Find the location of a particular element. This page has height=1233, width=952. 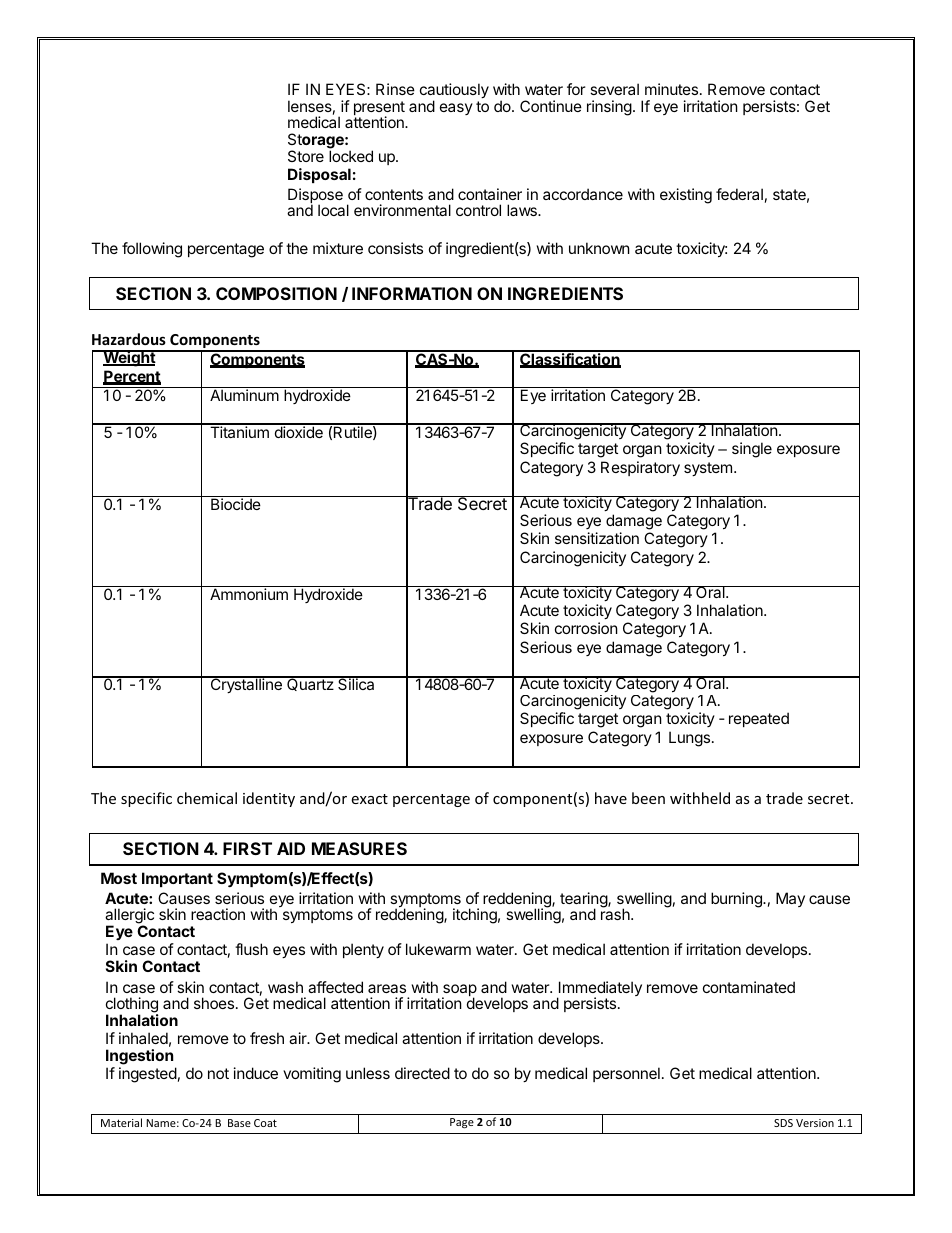

easy is located at coordinates (456, 109).
